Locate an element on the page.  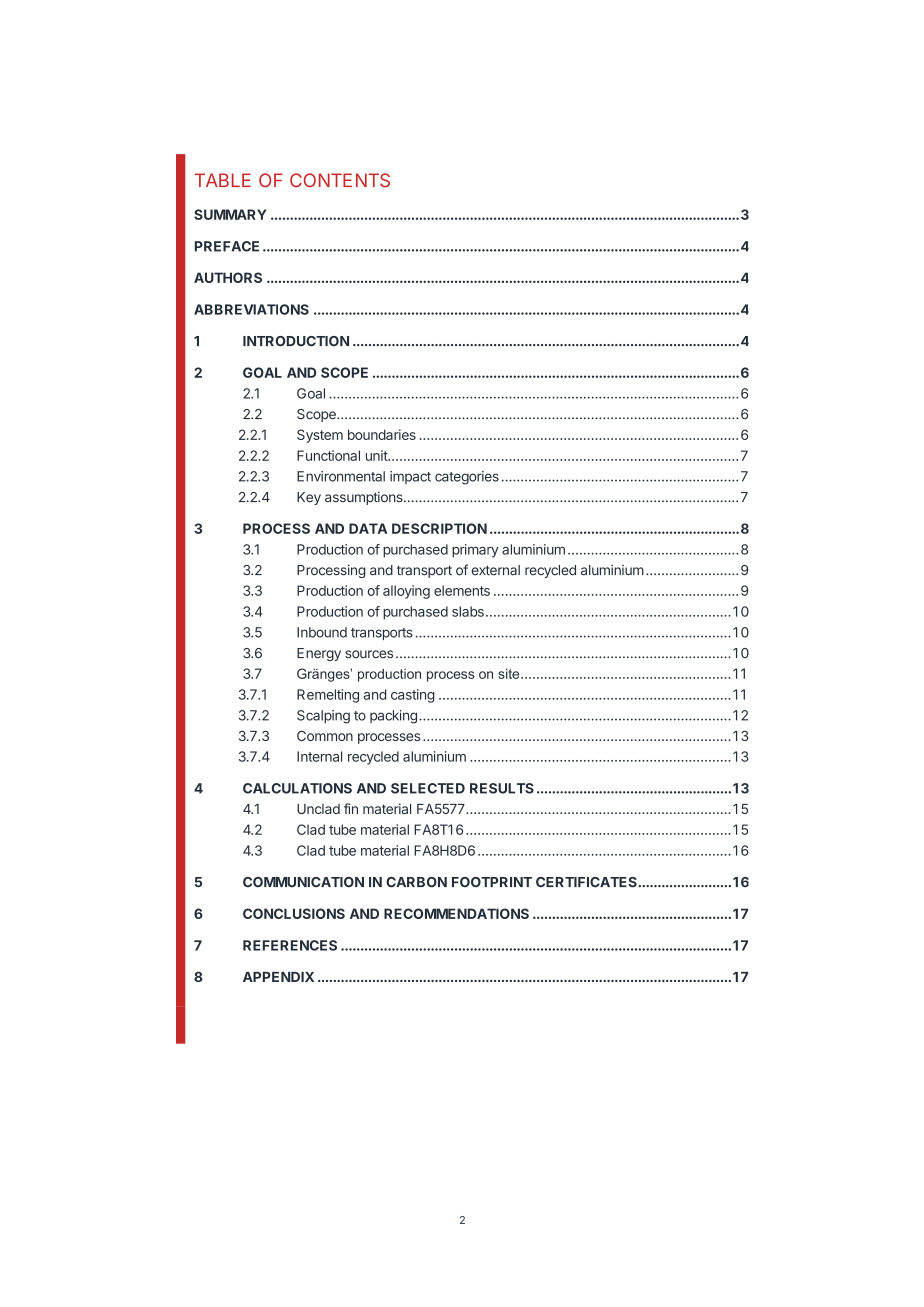
Inbound is located at coordinates (322, 632).
